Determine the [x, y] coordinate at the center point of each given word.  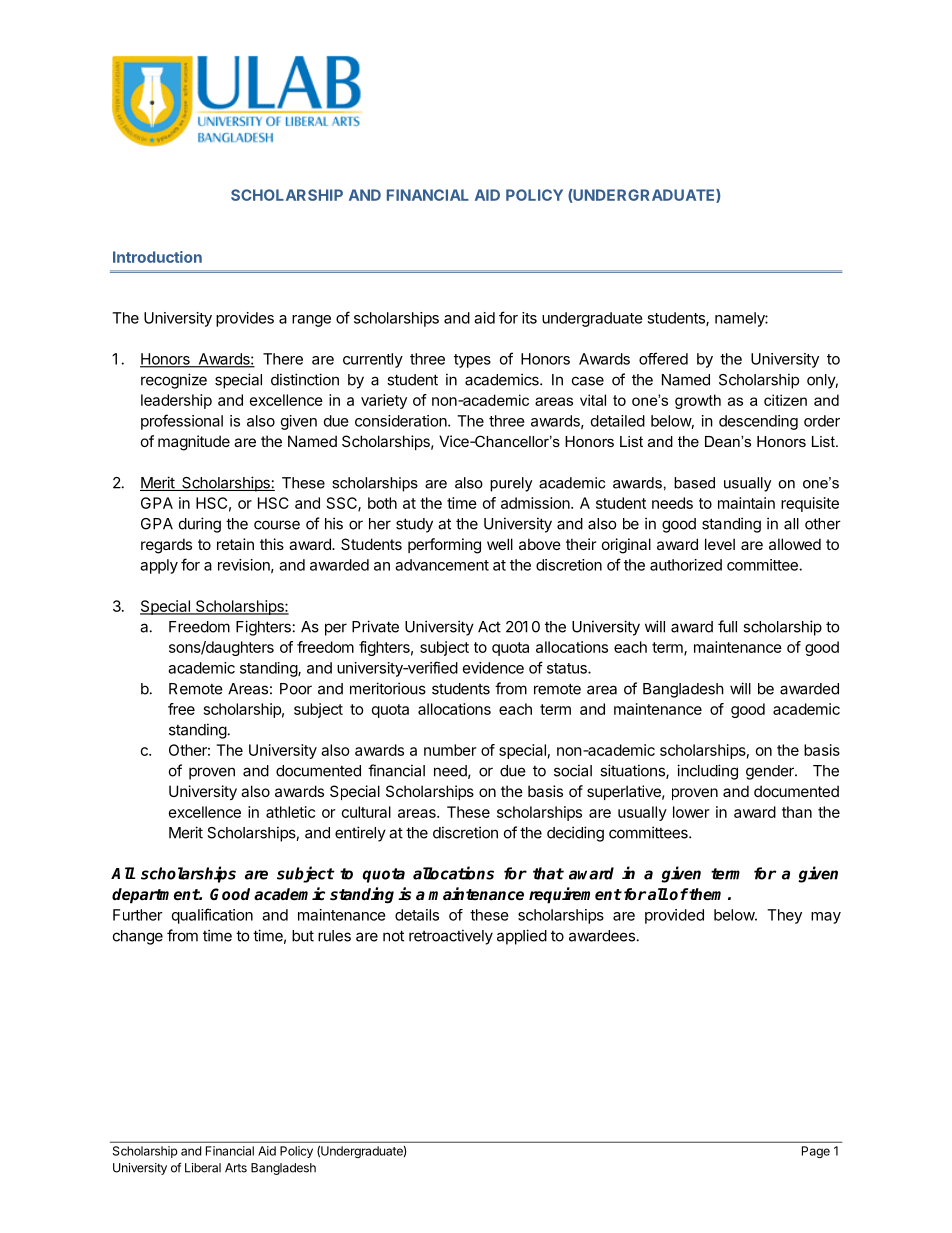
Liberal [203, 1168]
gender [771, 772]
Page [816, 1152]
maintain [746, 503]
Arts [236, 1168]
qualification [212, 916]
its [529, 318]
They [784, 916]
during [200, 525]
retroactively [451, 937]
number [450, 750]
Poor [296, 689]
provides [245, 319]
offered [663, 358]
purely [511, 484]
